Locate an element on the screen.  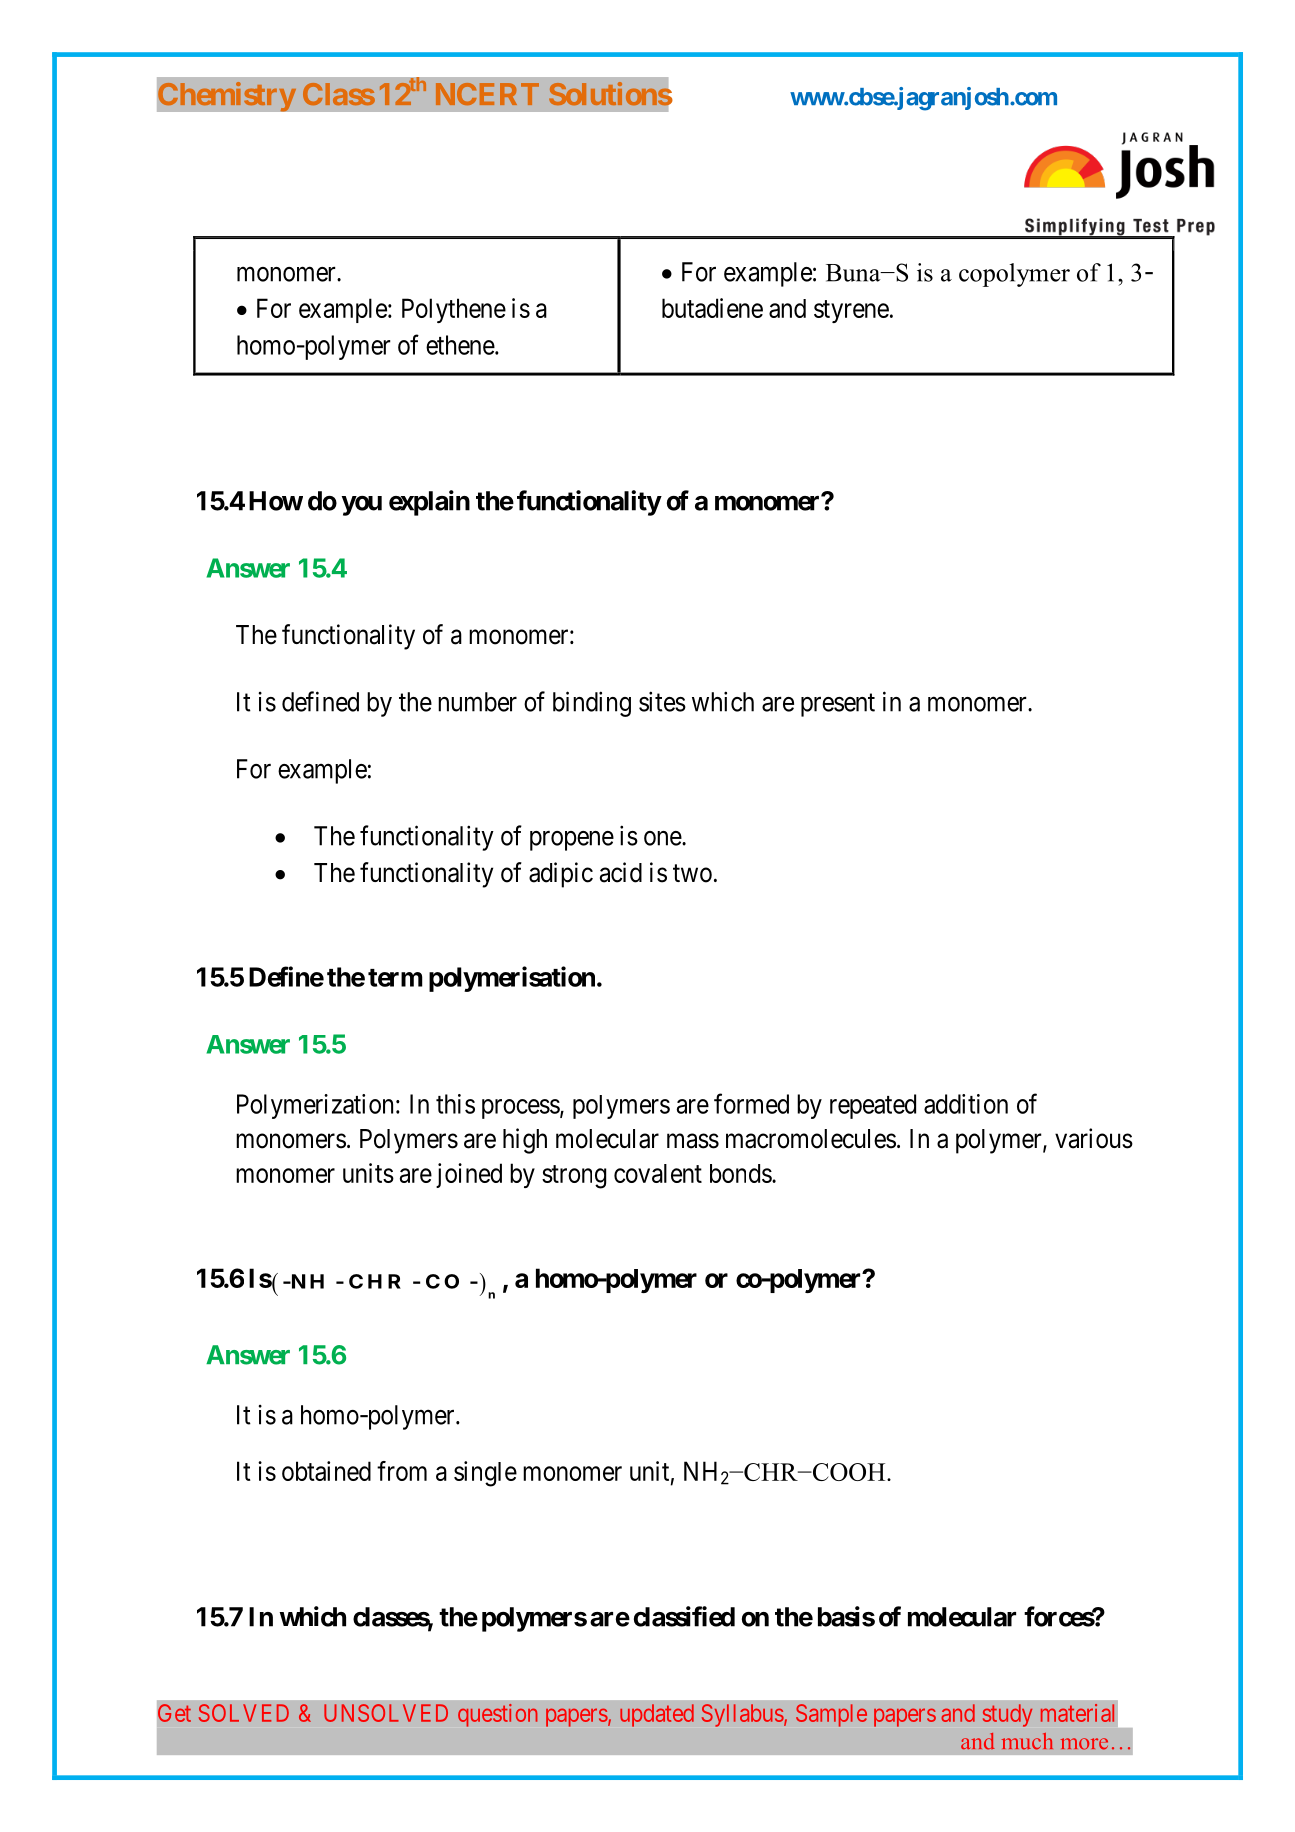
addition is located at coordinates (966, 1104).
